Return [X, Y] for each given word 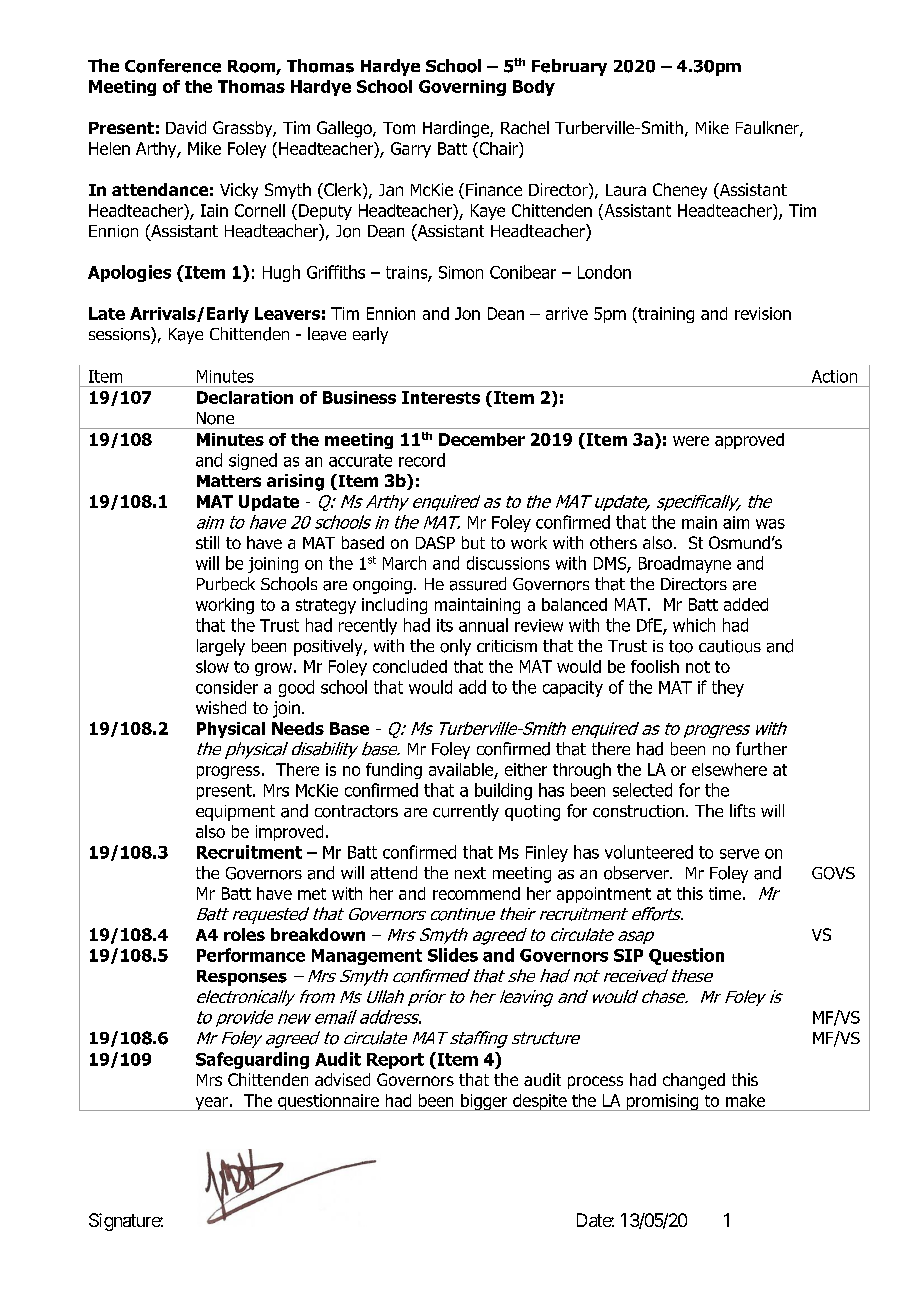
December [482, 439]
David [186, 127]
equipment [235, 813]
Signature [125, 1222]
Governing [462, 88]
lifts [742, 810]
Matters [229, 481]
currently [466, 812]
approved [749, 441]
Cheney [680, 191]
